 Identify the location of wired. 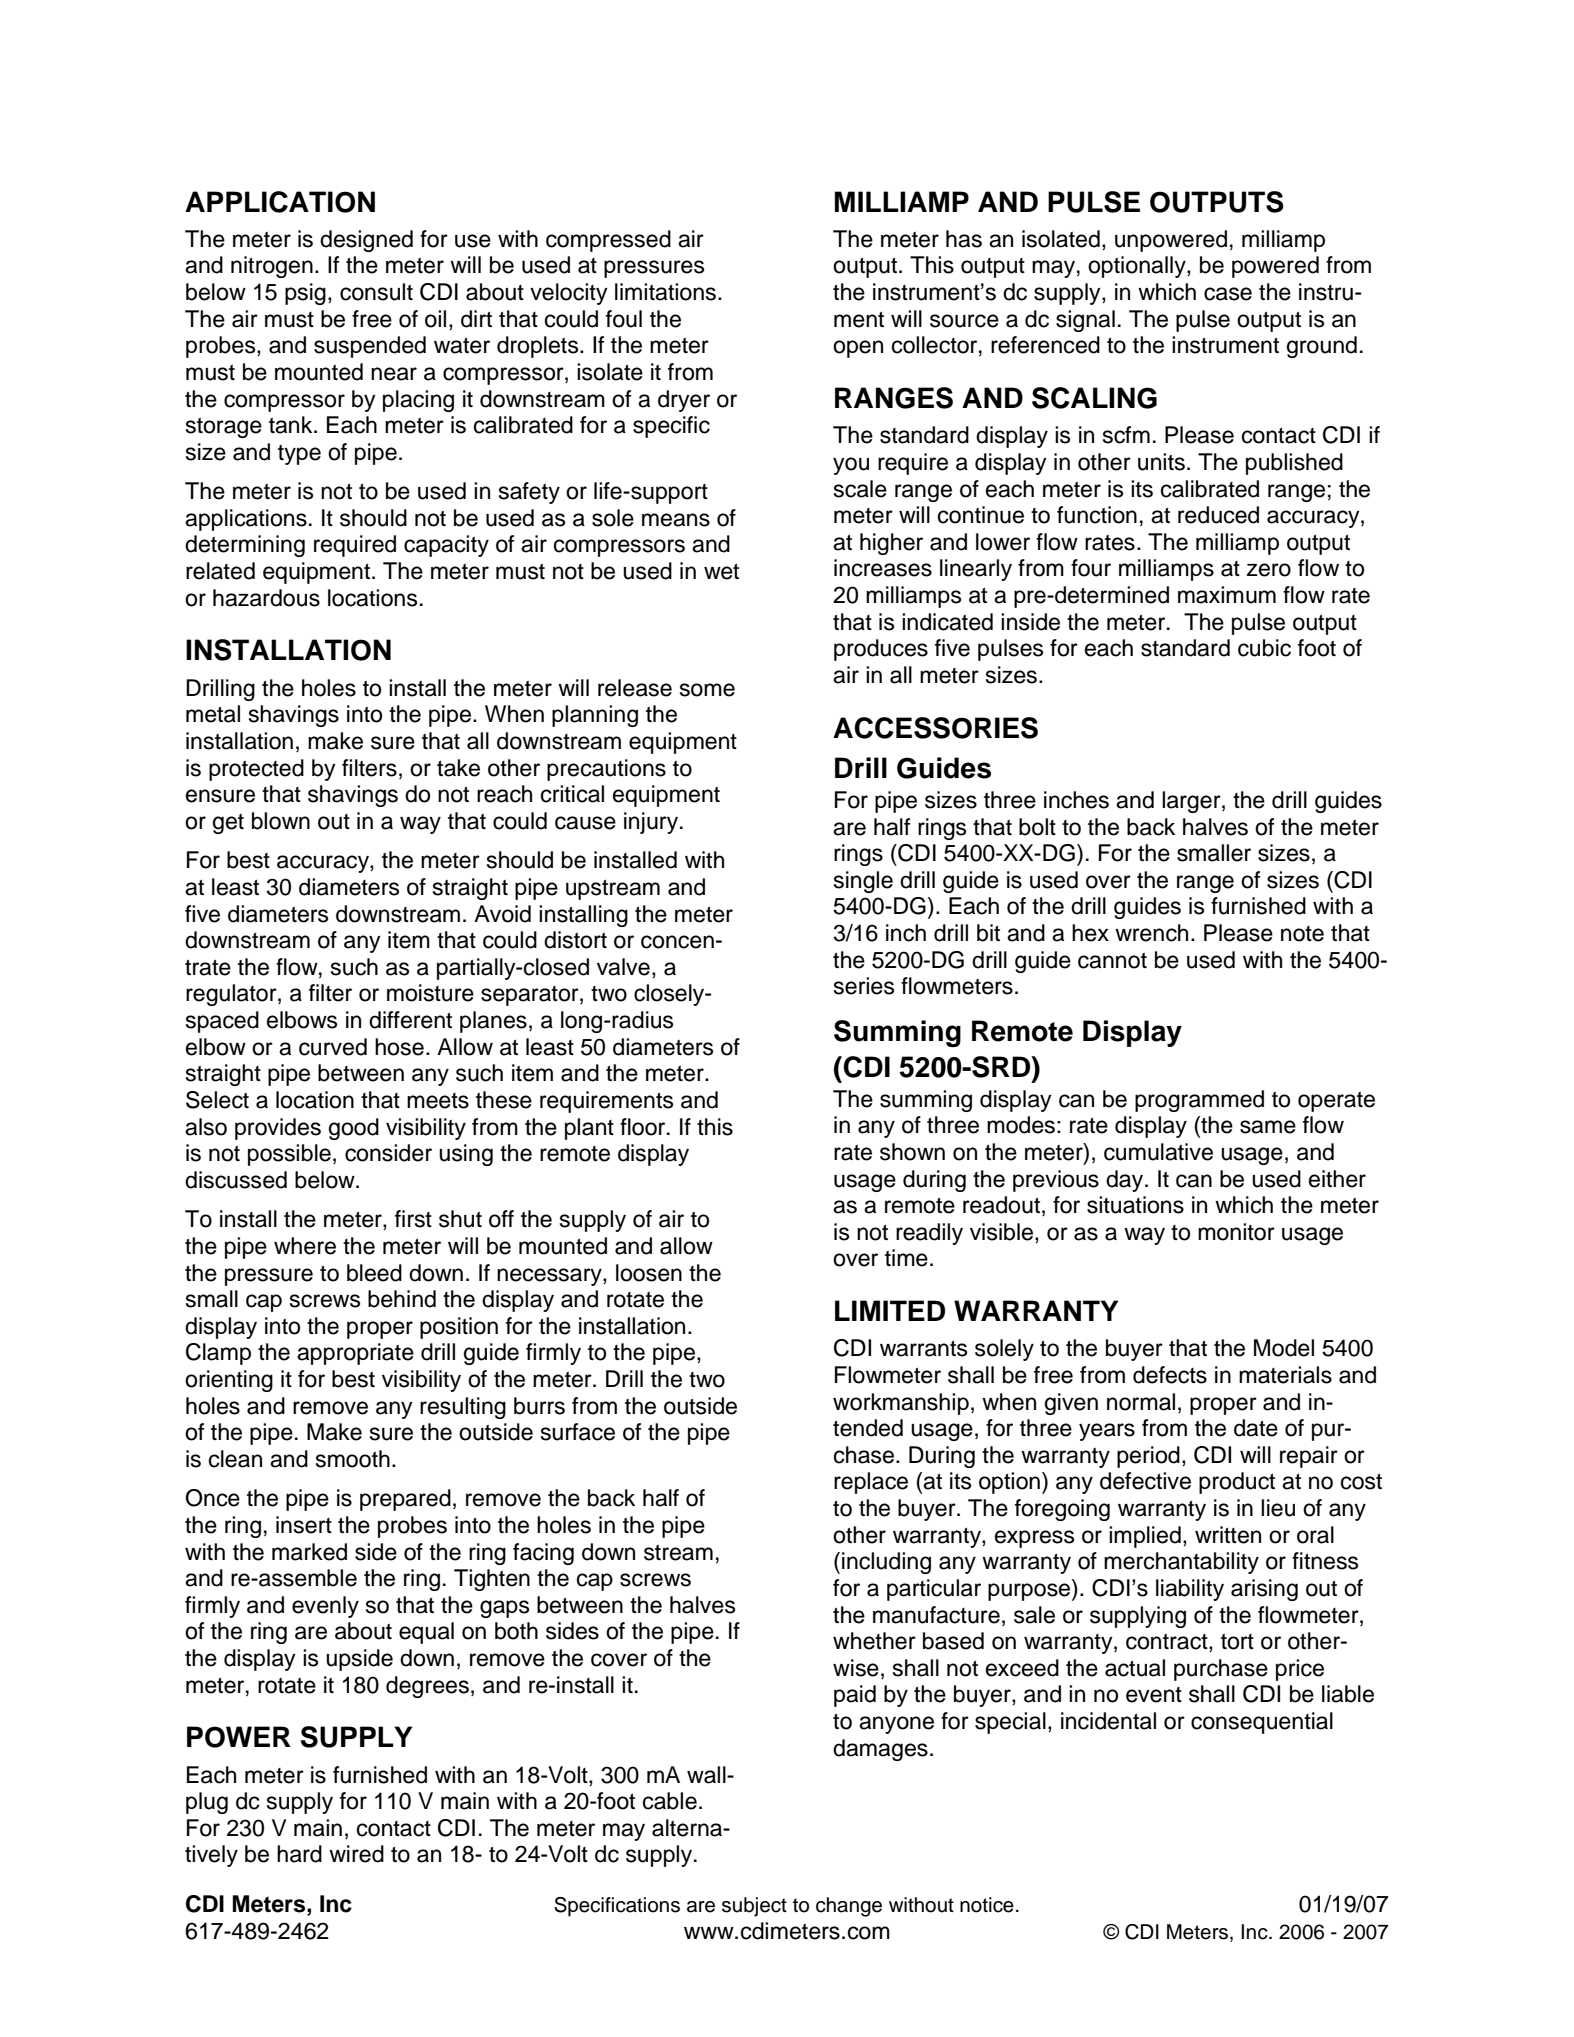
(356, 1854).
